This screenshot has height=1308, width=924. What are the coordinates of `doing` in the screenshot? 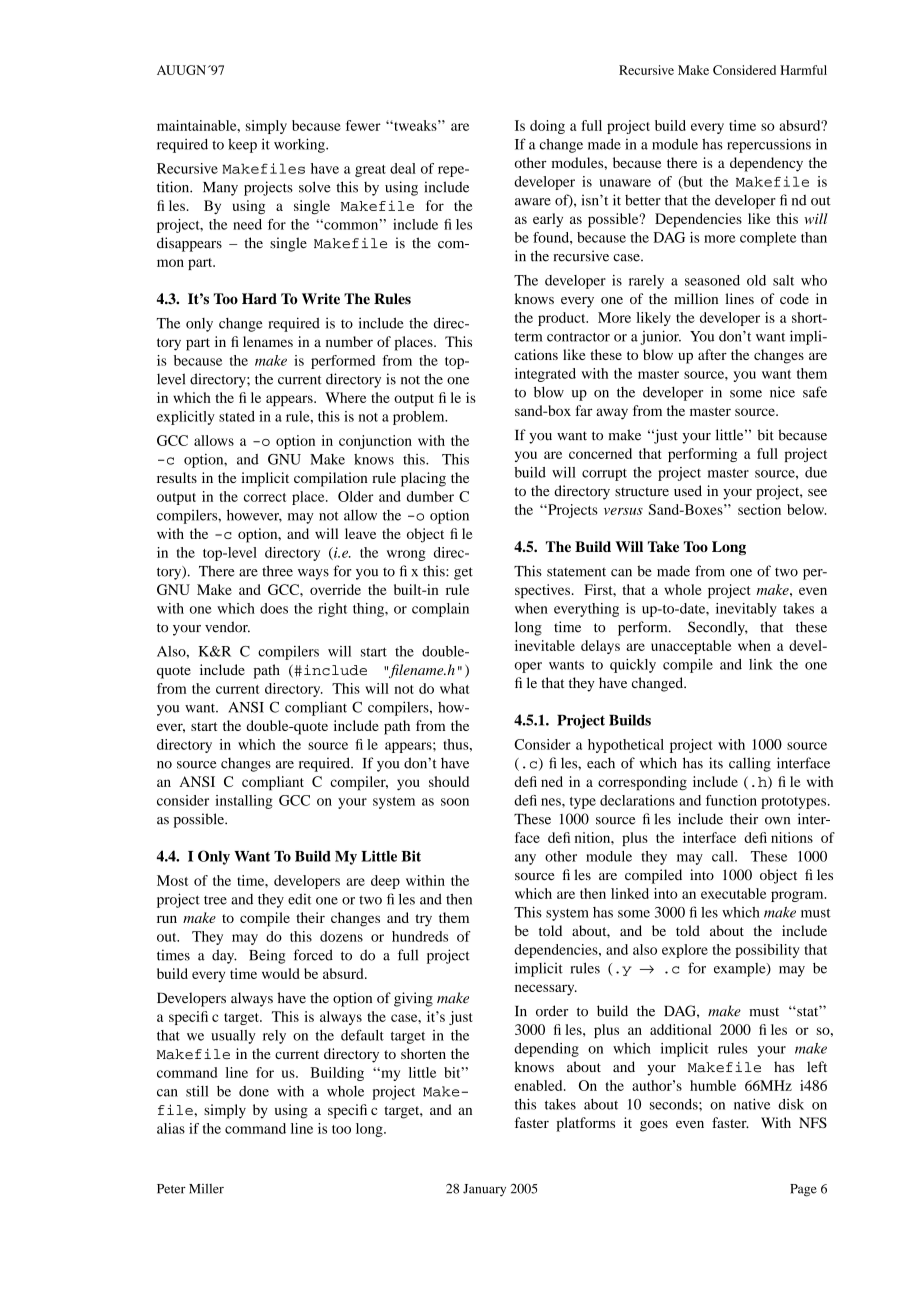 It's located at (547, 127).
